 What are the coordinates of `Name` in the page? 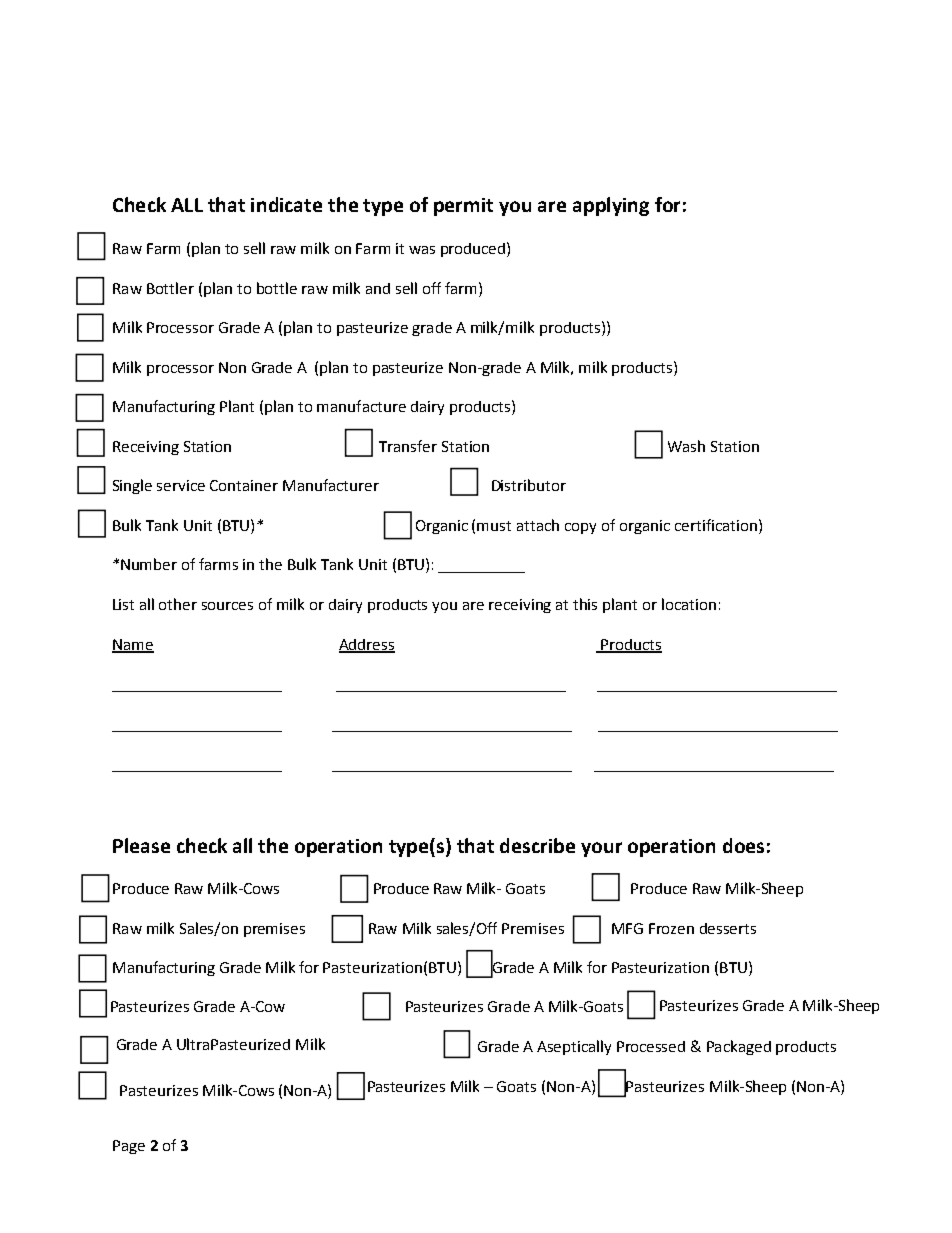 It's located at (133, 645).
